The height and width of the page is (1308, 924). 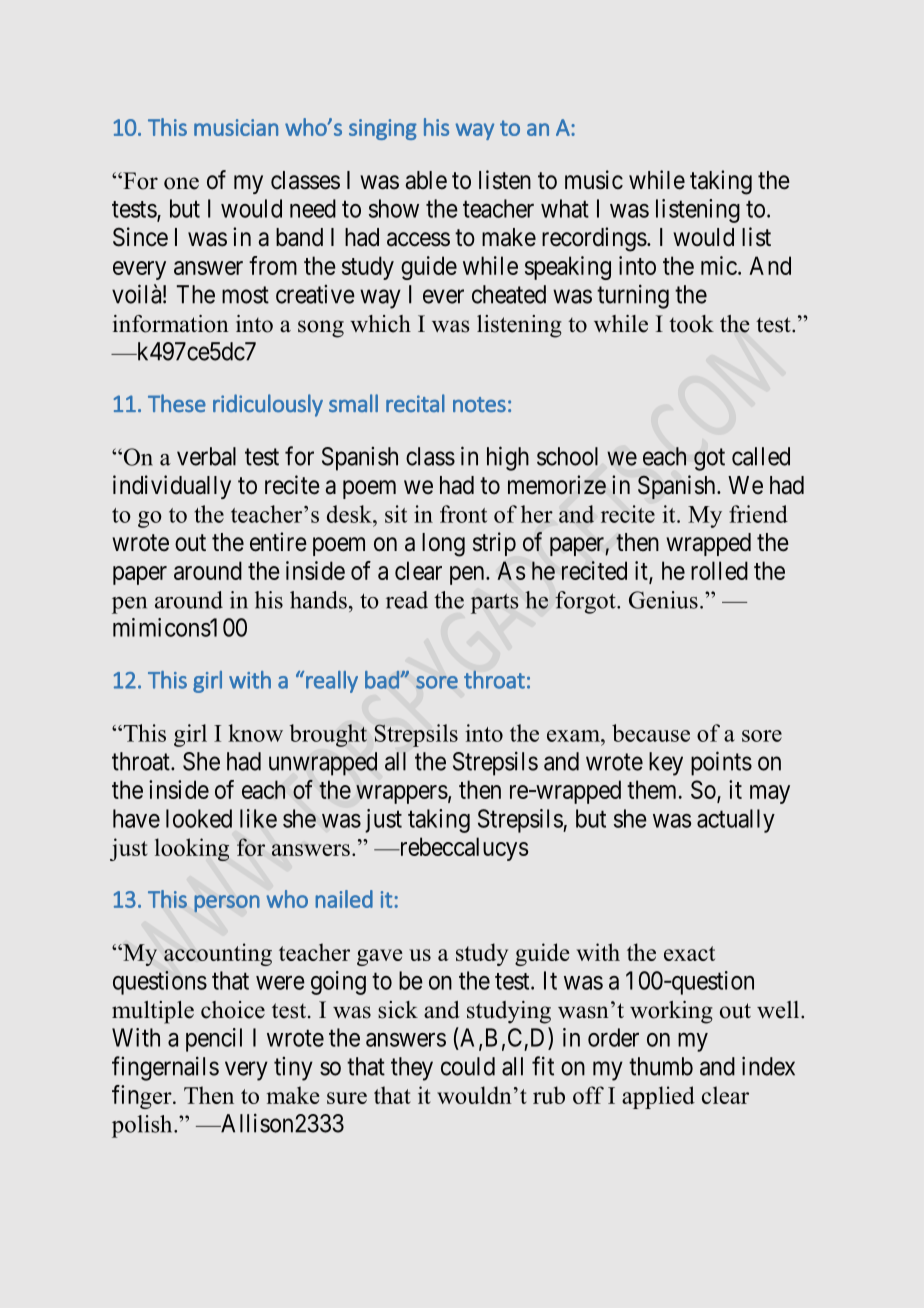 I want to click on parts, so click(x=495, y=603).
